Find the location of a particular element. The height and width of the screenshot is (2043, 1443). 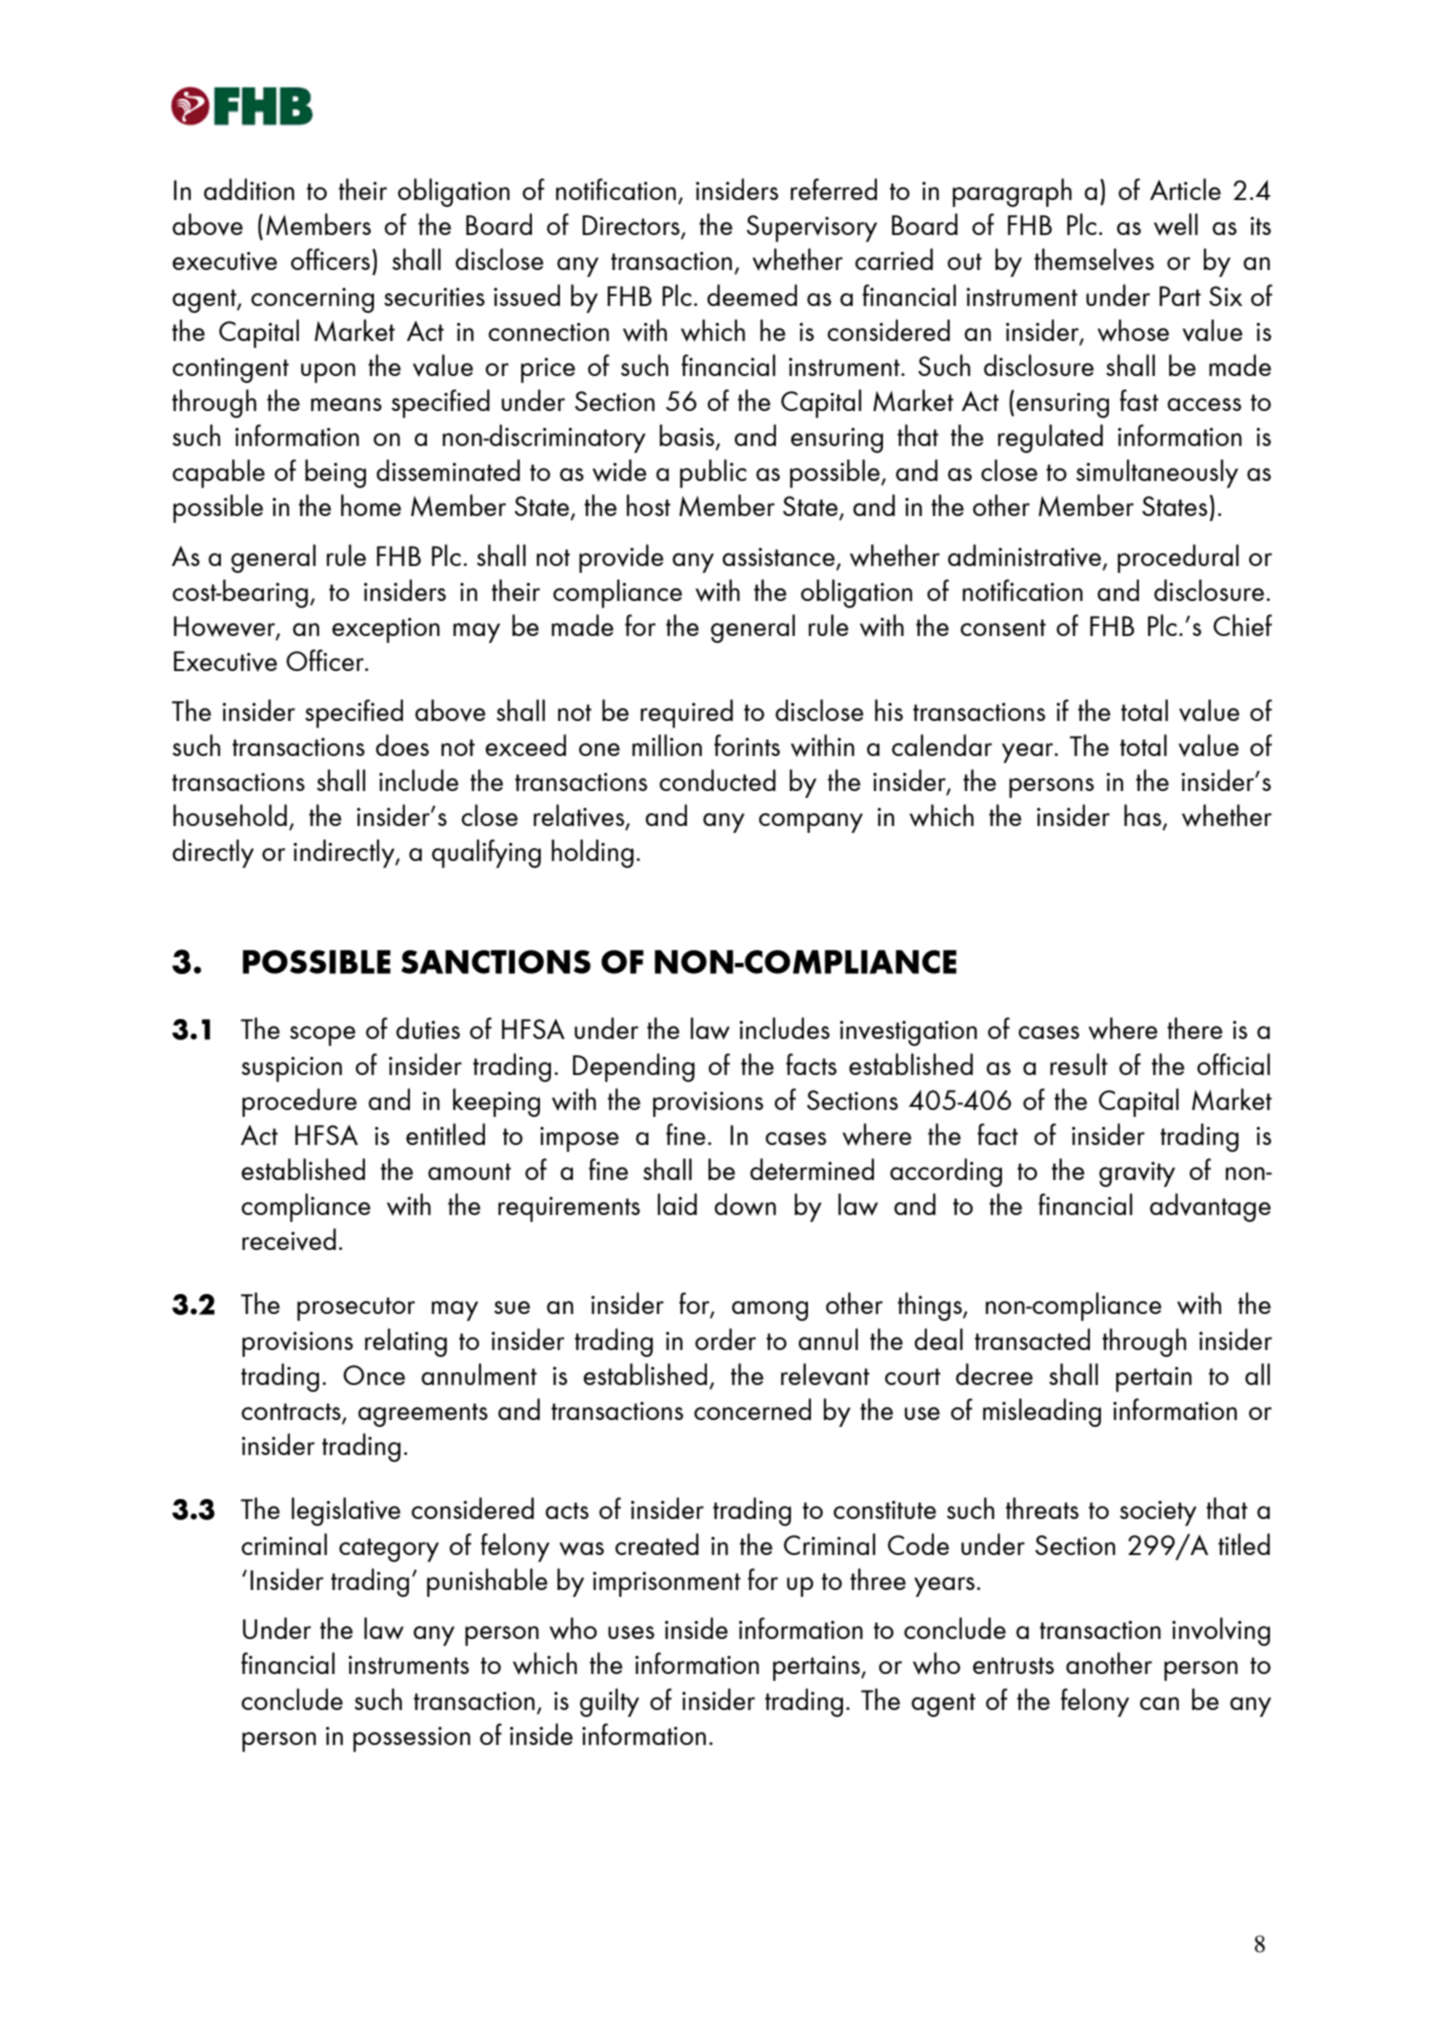

addition is located at coordinates (249, 189).
